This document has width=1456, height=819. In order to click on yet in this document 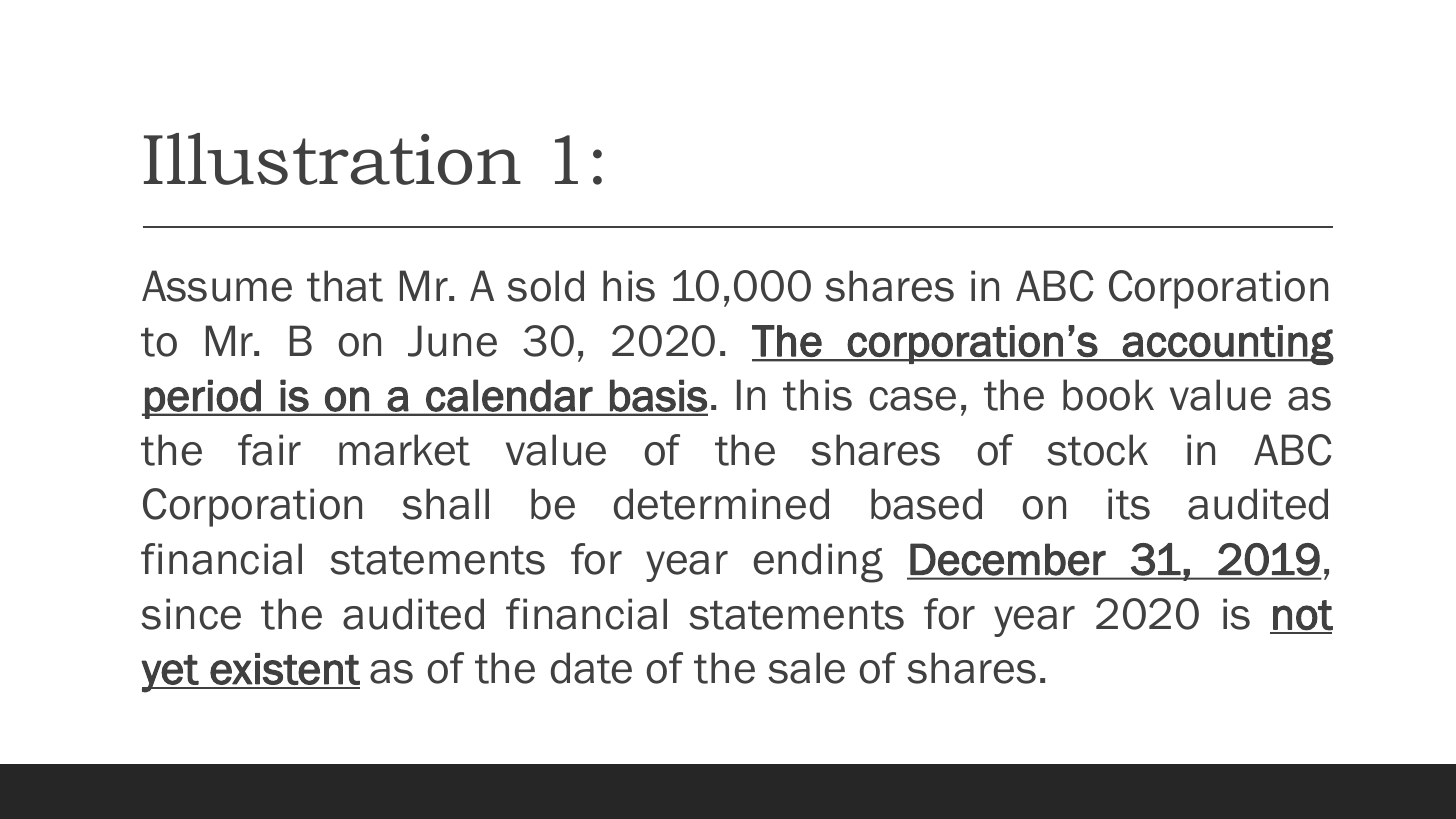, I will do `click(170, 674)`.
